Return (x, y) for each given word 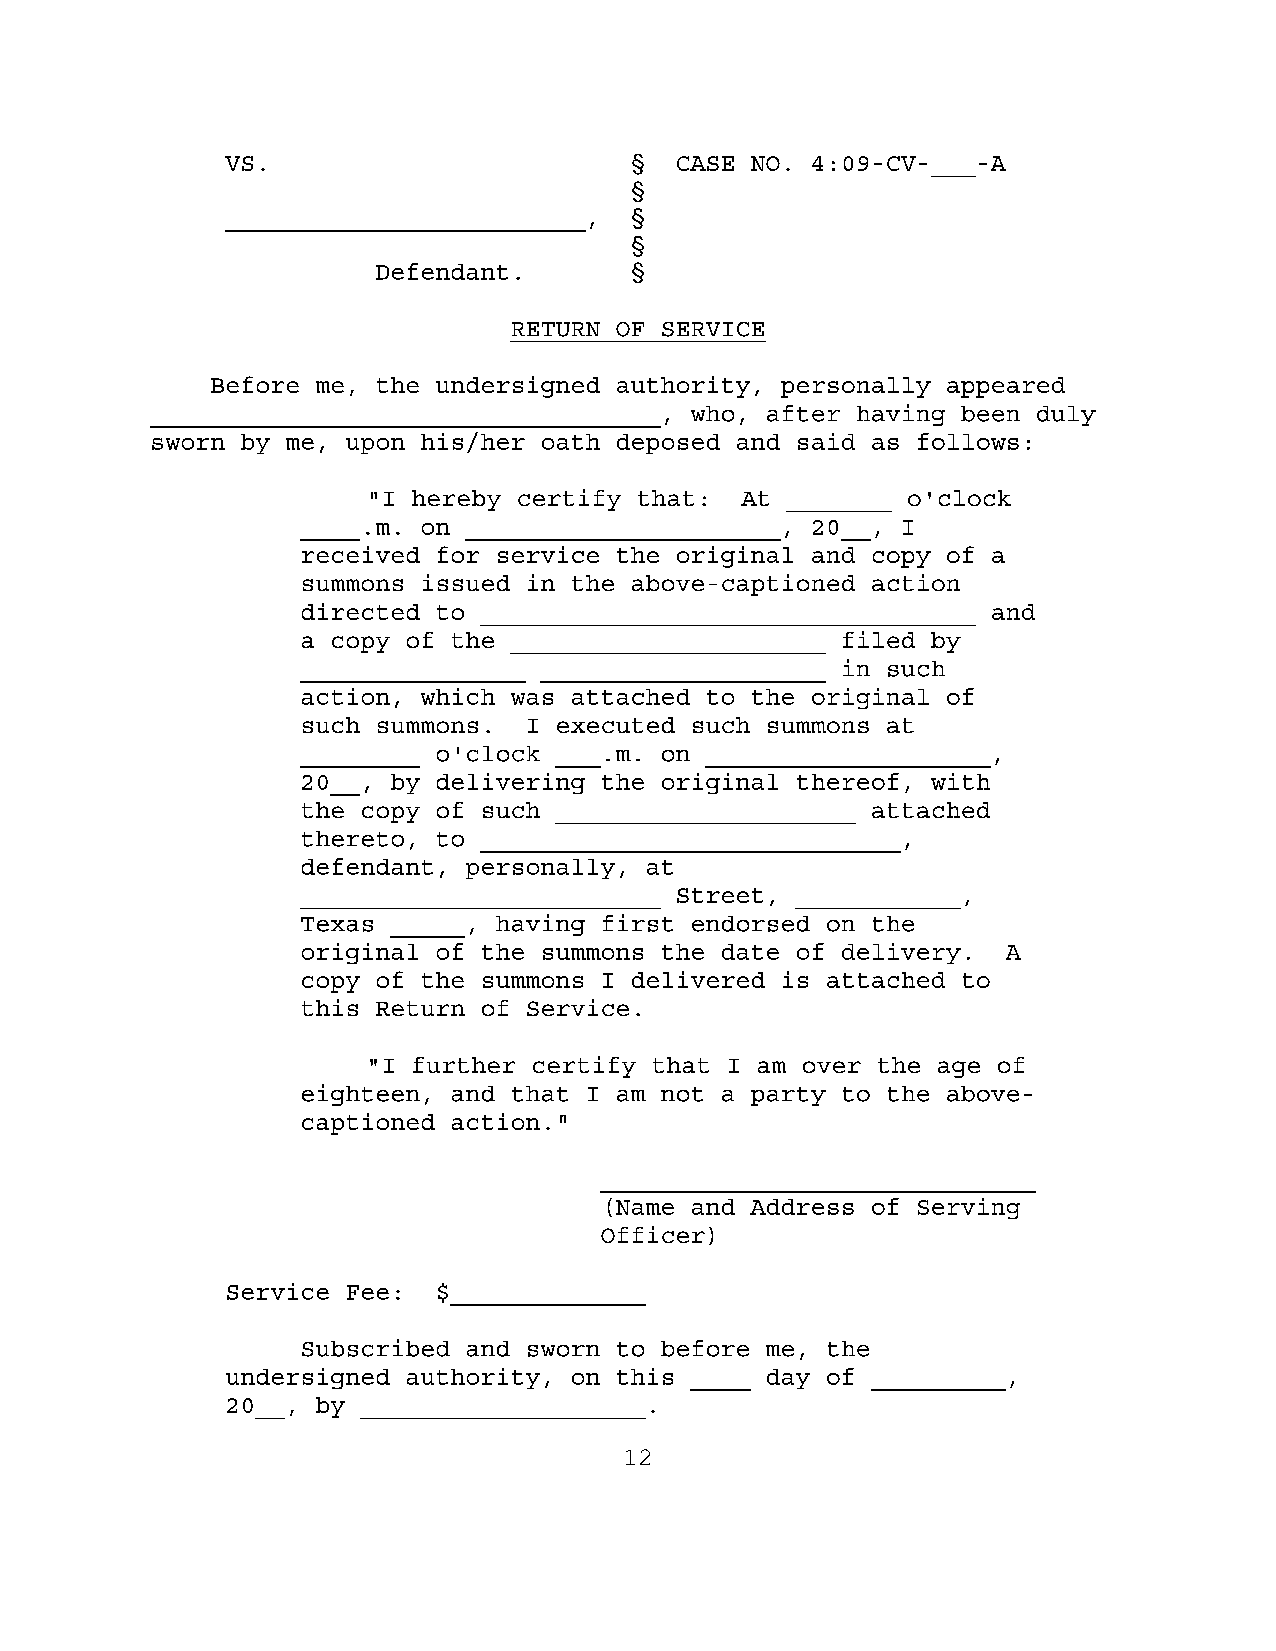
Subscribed (376, 1348)
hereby (456, 500)
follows (968, 441)
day (788, 1379)
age (959, 1069)
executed (616, 725)
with (960, 781)
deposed (668, 444)
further (464, 1065)
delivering (511, 783)
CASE (705, 163)
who (712, 414)
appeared (1006, 387)
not (682, 1094)
